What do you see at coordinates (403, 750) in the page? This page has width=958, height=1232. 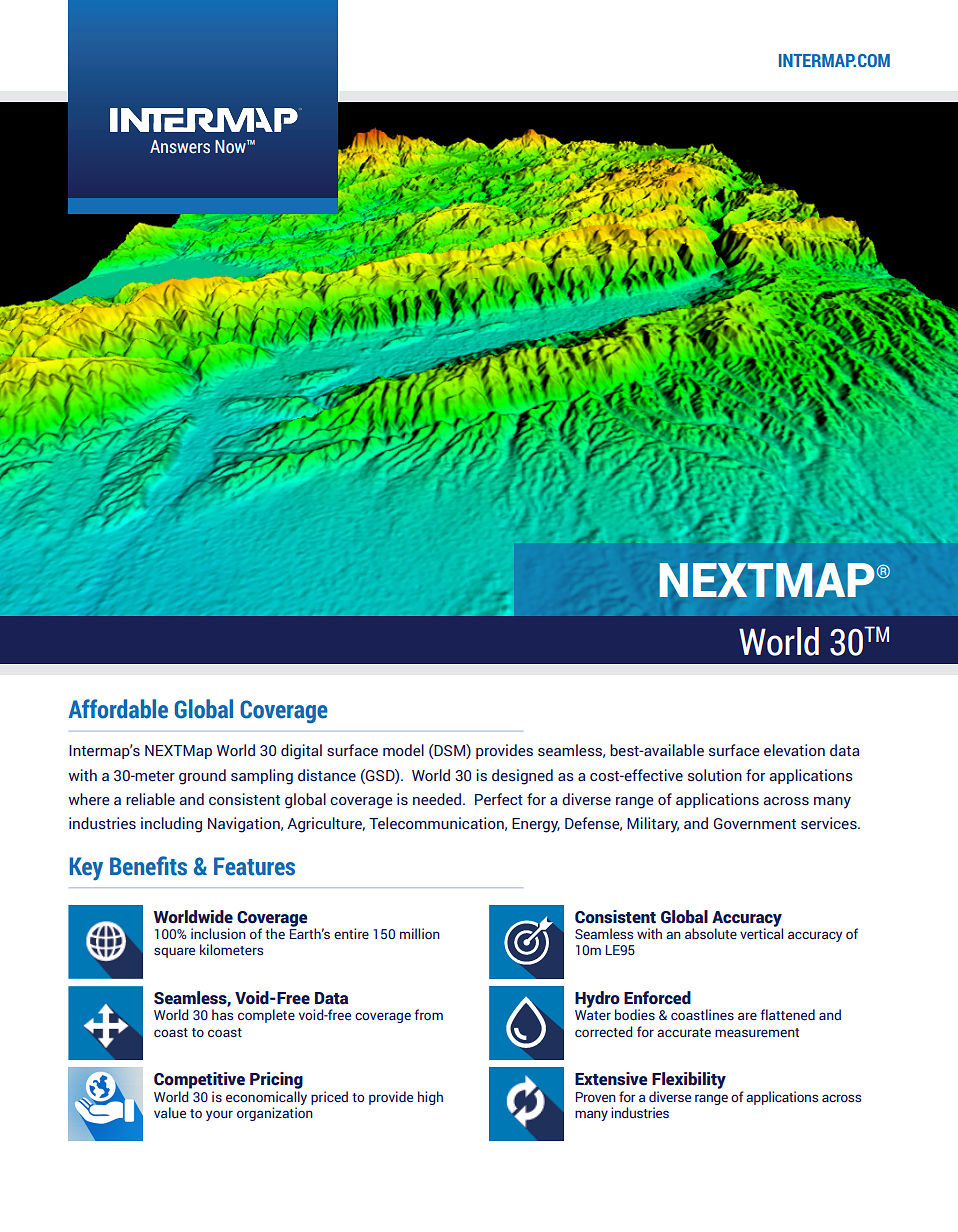 I see `model` at bounding box center [403, 750].
